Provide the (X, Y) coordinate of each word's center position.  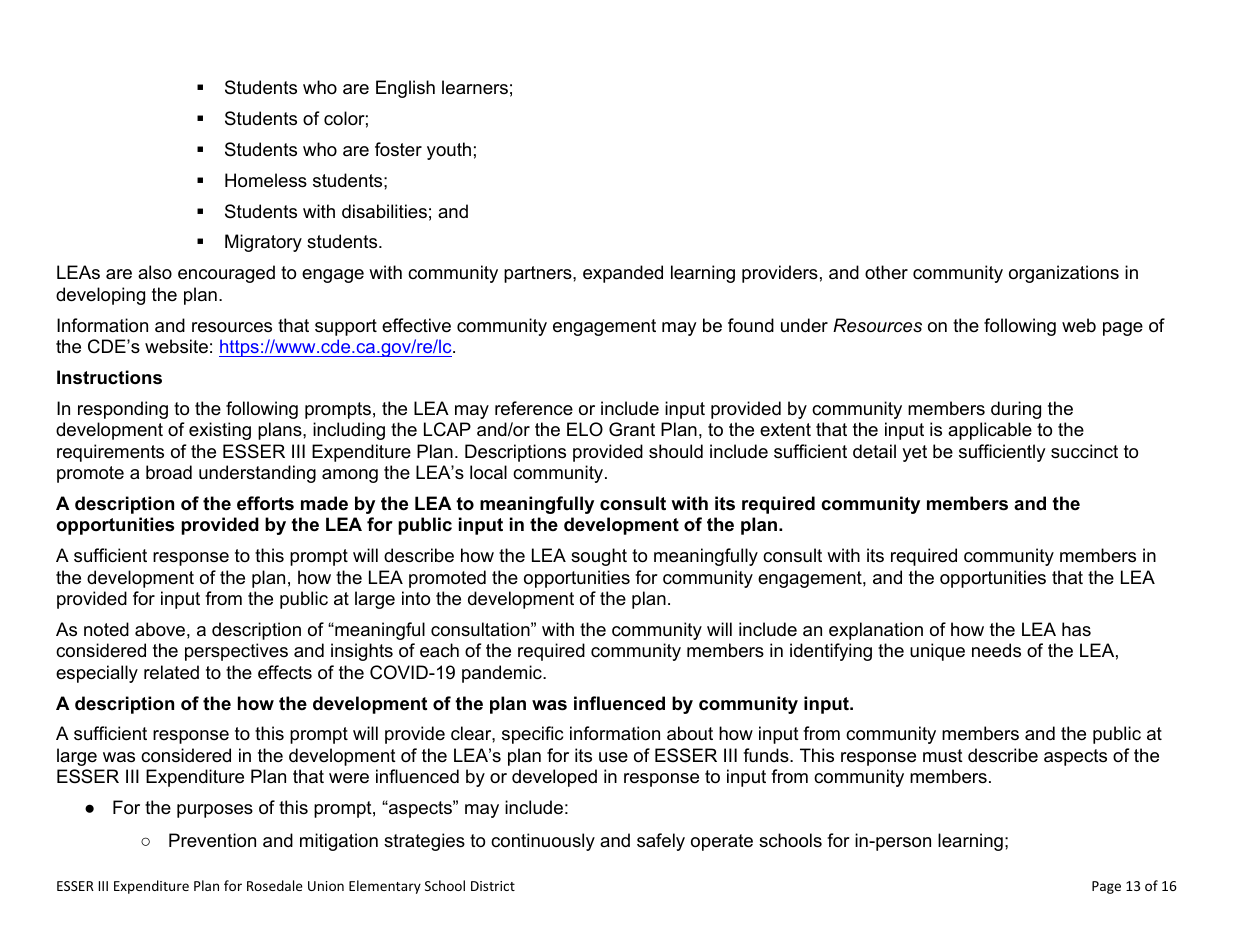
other (886, 272)
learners (475, 87)
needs (996, 650)
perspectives (236, 652)
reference (534, 408)
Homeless (266, 180)
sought (599, 557)
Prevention (212, 840)
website (176, 346)
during (1016, 410)
